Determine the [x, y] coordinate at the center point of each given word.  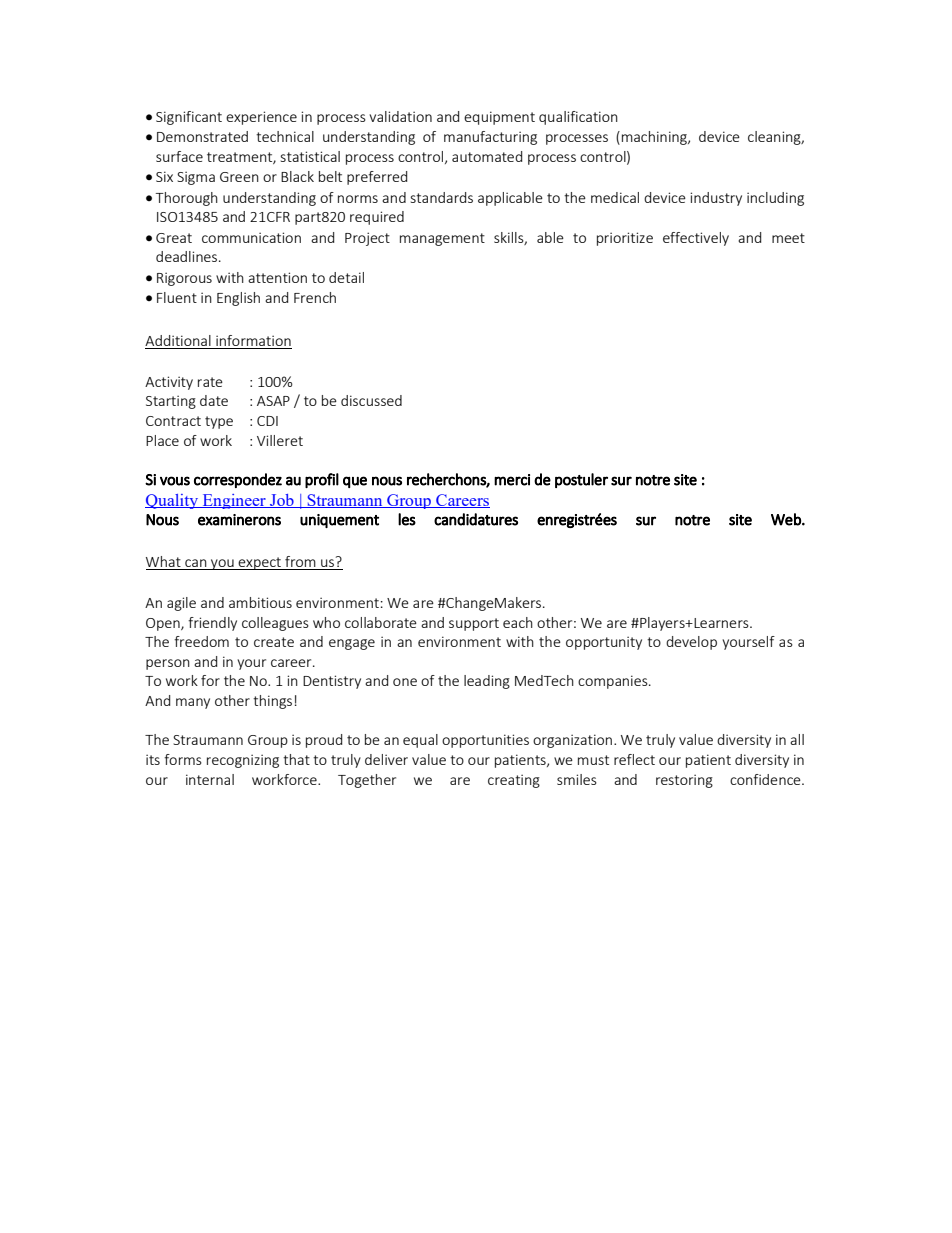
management [442, 239]
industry [716, 199]
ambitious [260, 602]
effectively [696, 239]
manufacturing [490, 138]
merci [512, 480]
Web [787, 519]
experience [261, 118]
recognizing [243, 761]
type [219, 422]
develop [691, 643]
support [474, 624]
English [238, 299]
